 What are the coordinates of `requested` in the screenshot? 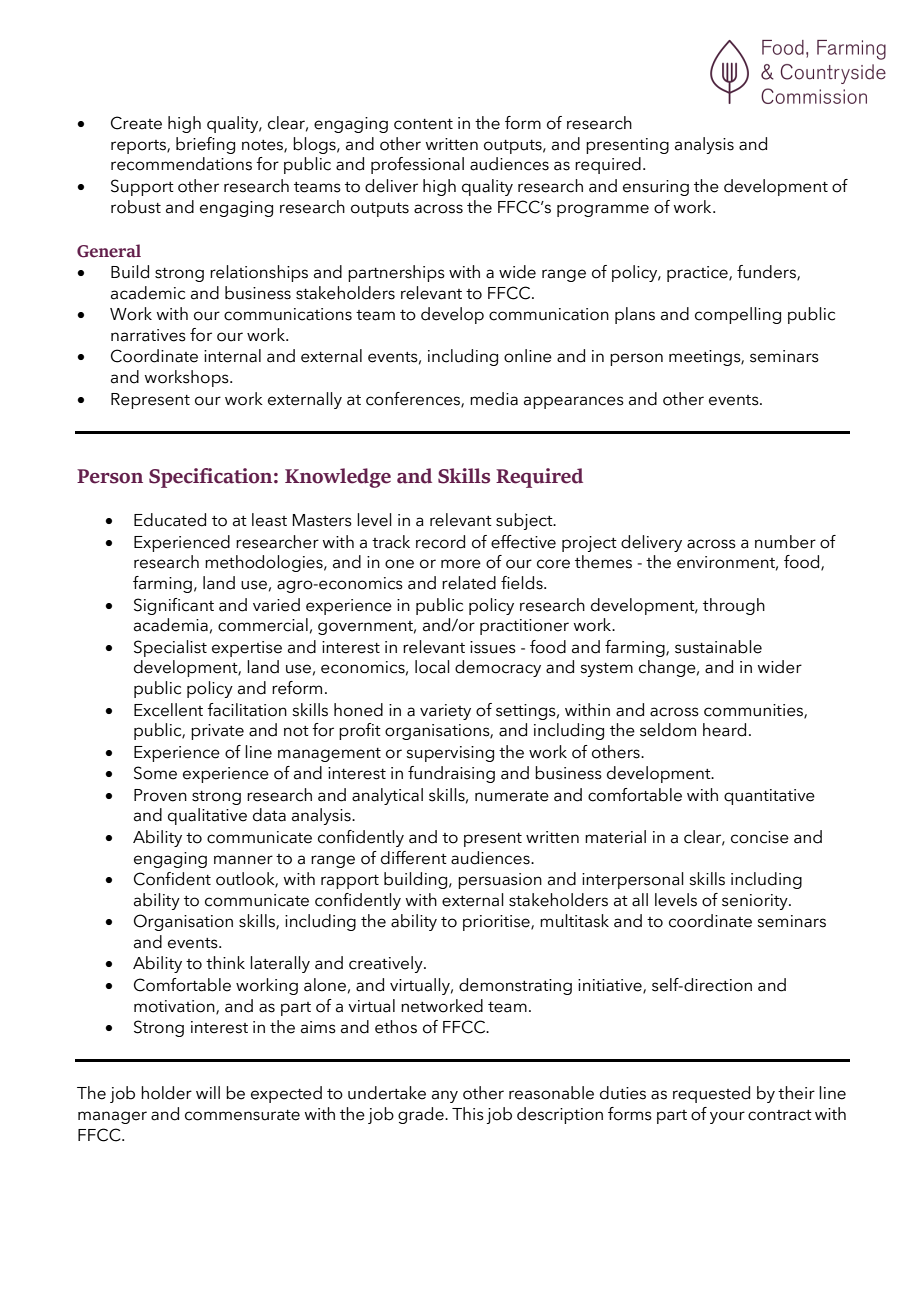 It's located at (711, 1094).
